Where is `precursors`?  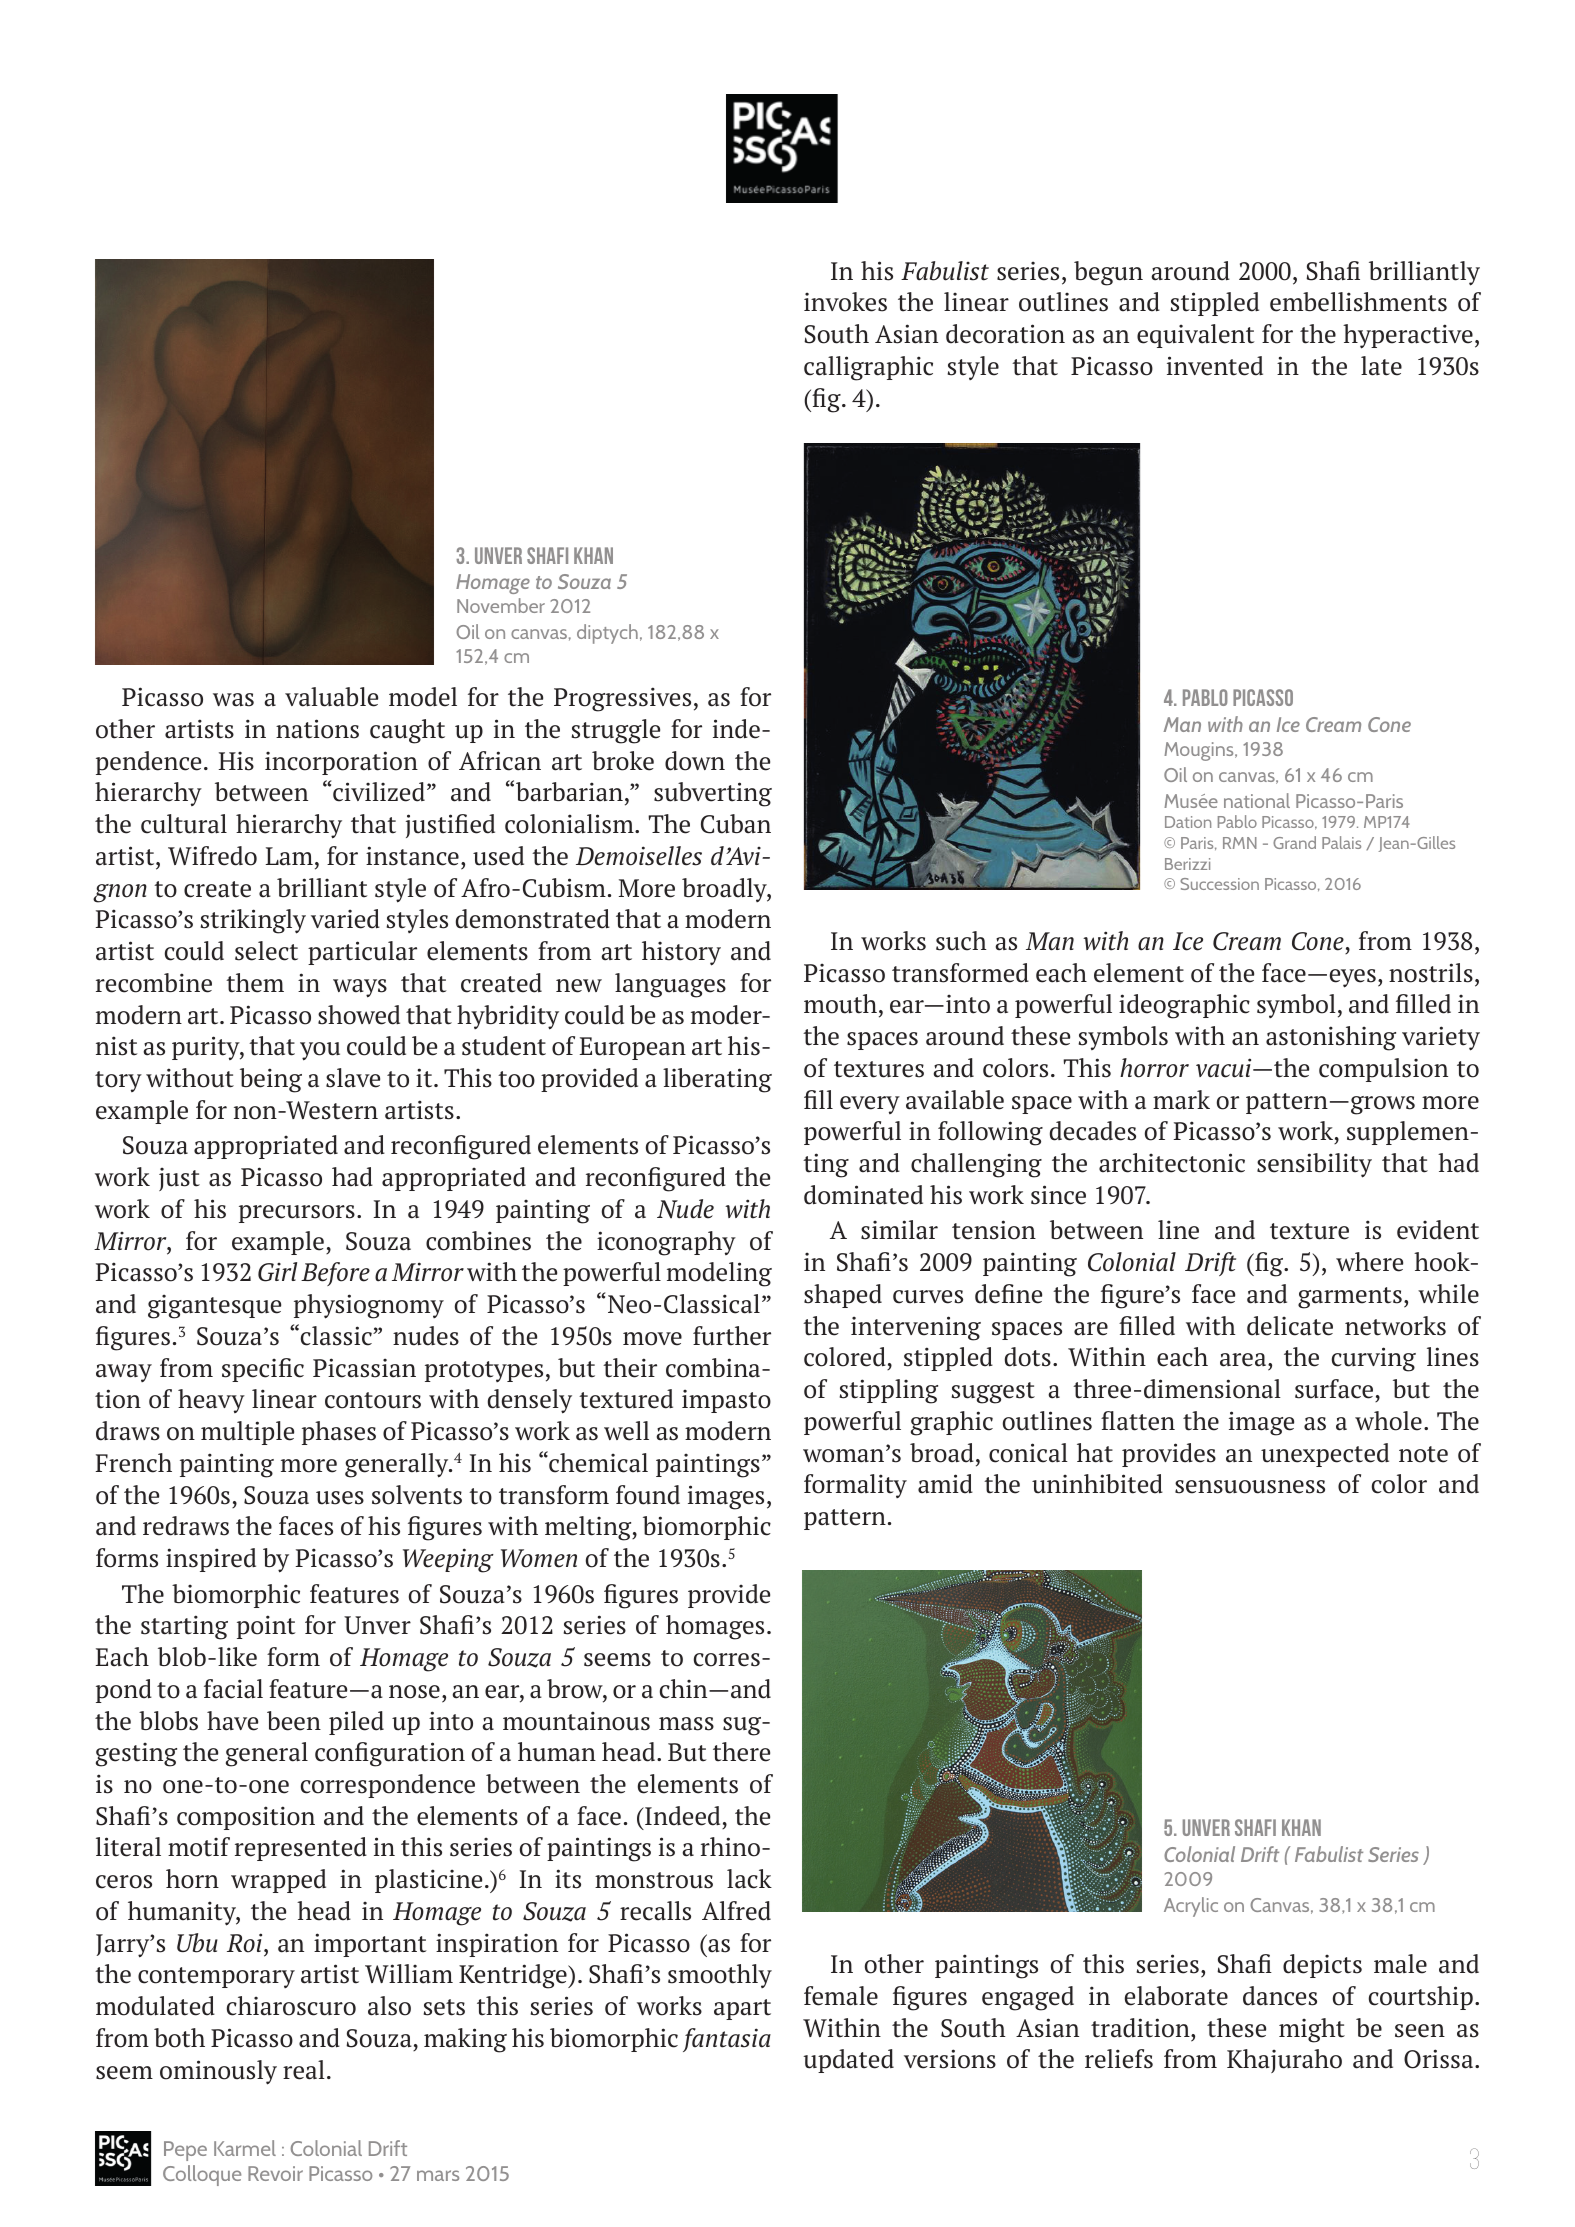 precursors is located at coordinates (297, 1214).
